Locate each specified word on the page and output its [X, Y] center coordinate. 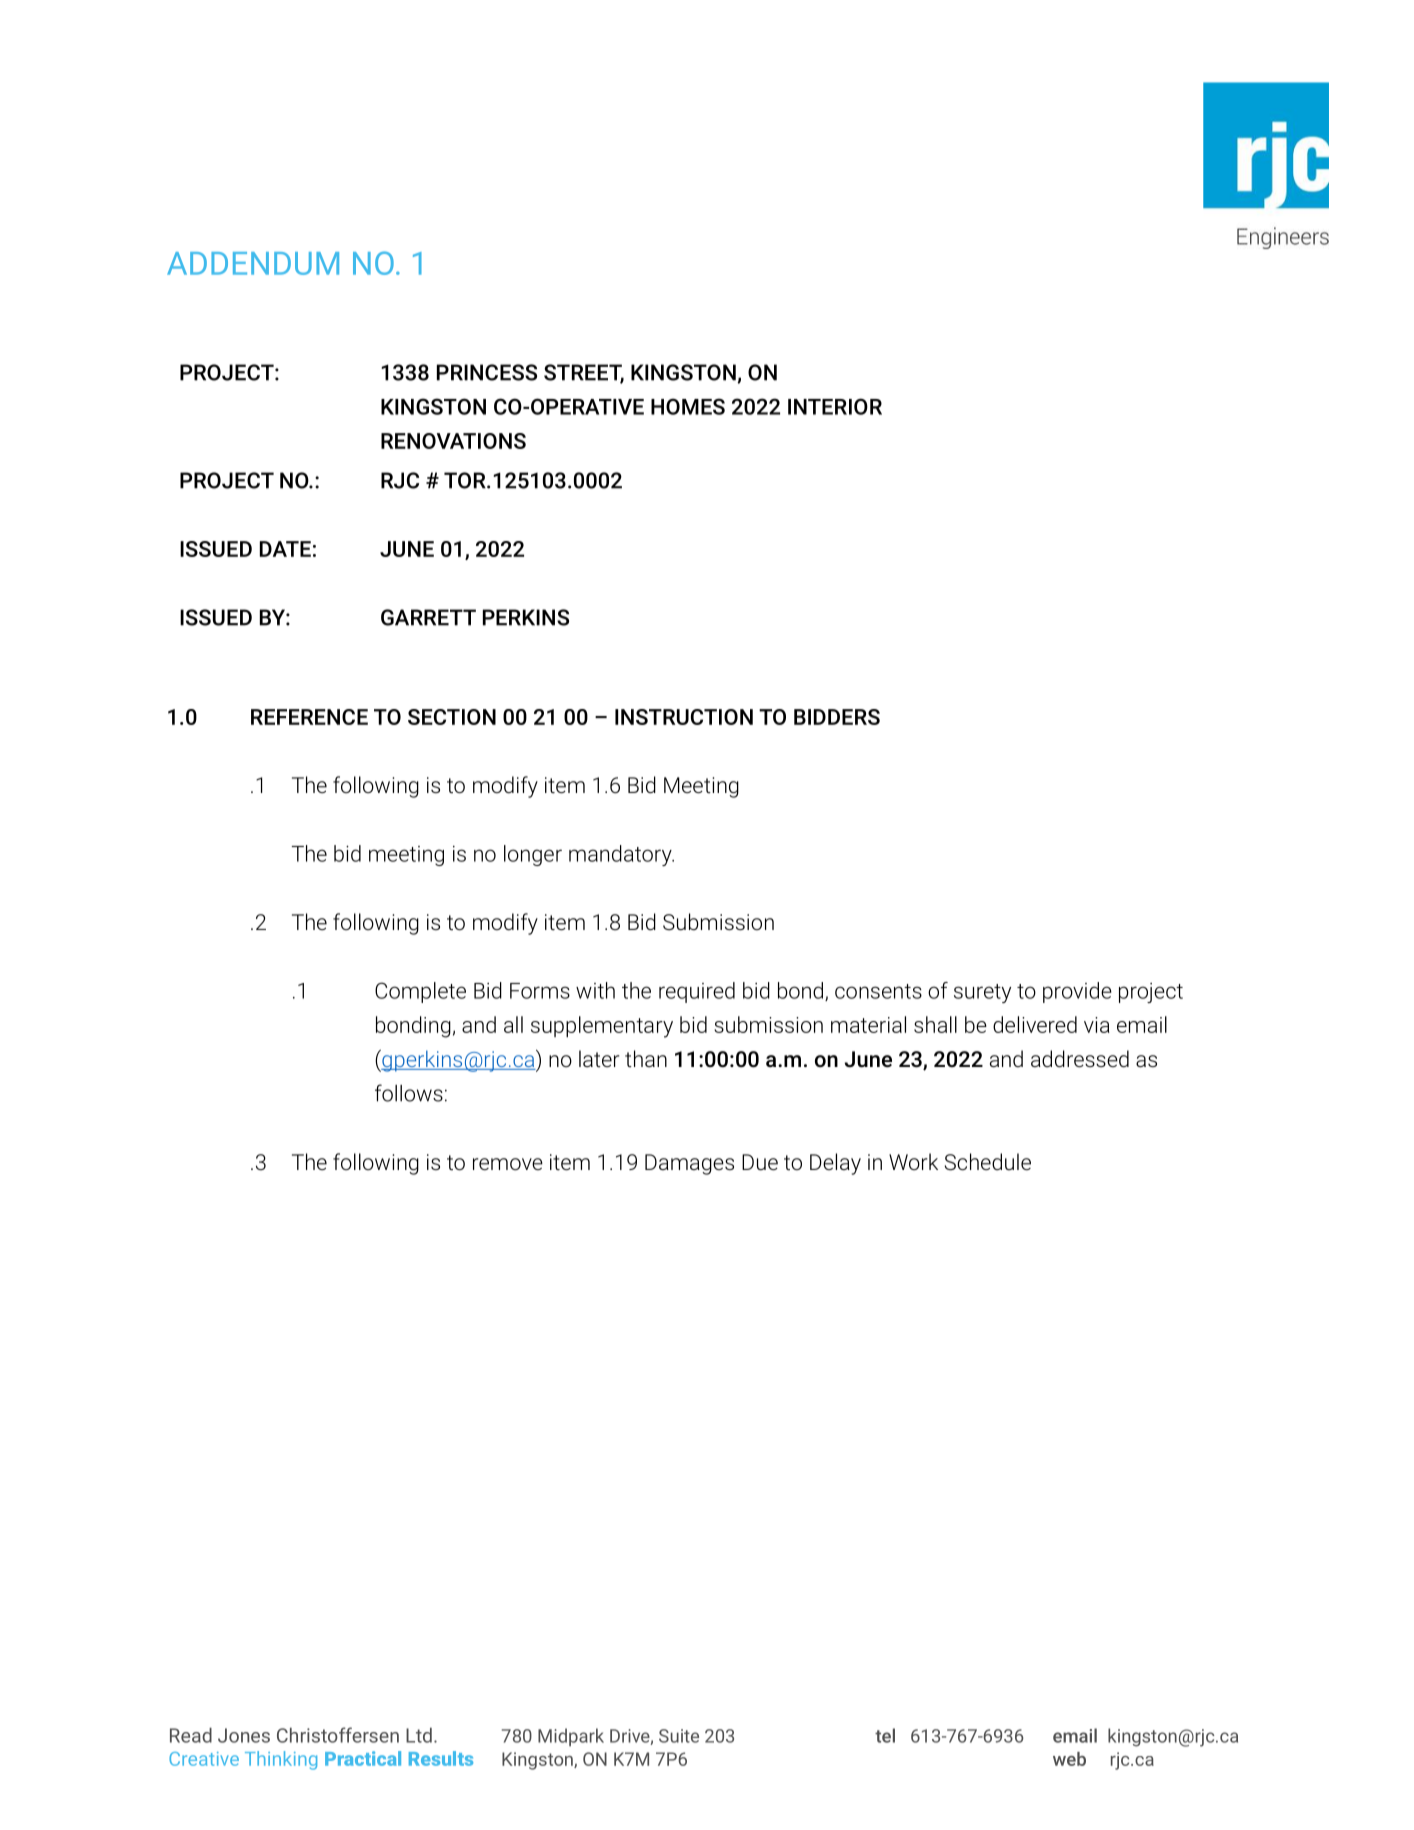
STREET [584, 373]
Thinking [281, 1760]
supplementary [602, 1027]
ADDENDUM [253, 263]
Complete [420, 992]
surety [982, 993]
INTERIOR [835, 406]
